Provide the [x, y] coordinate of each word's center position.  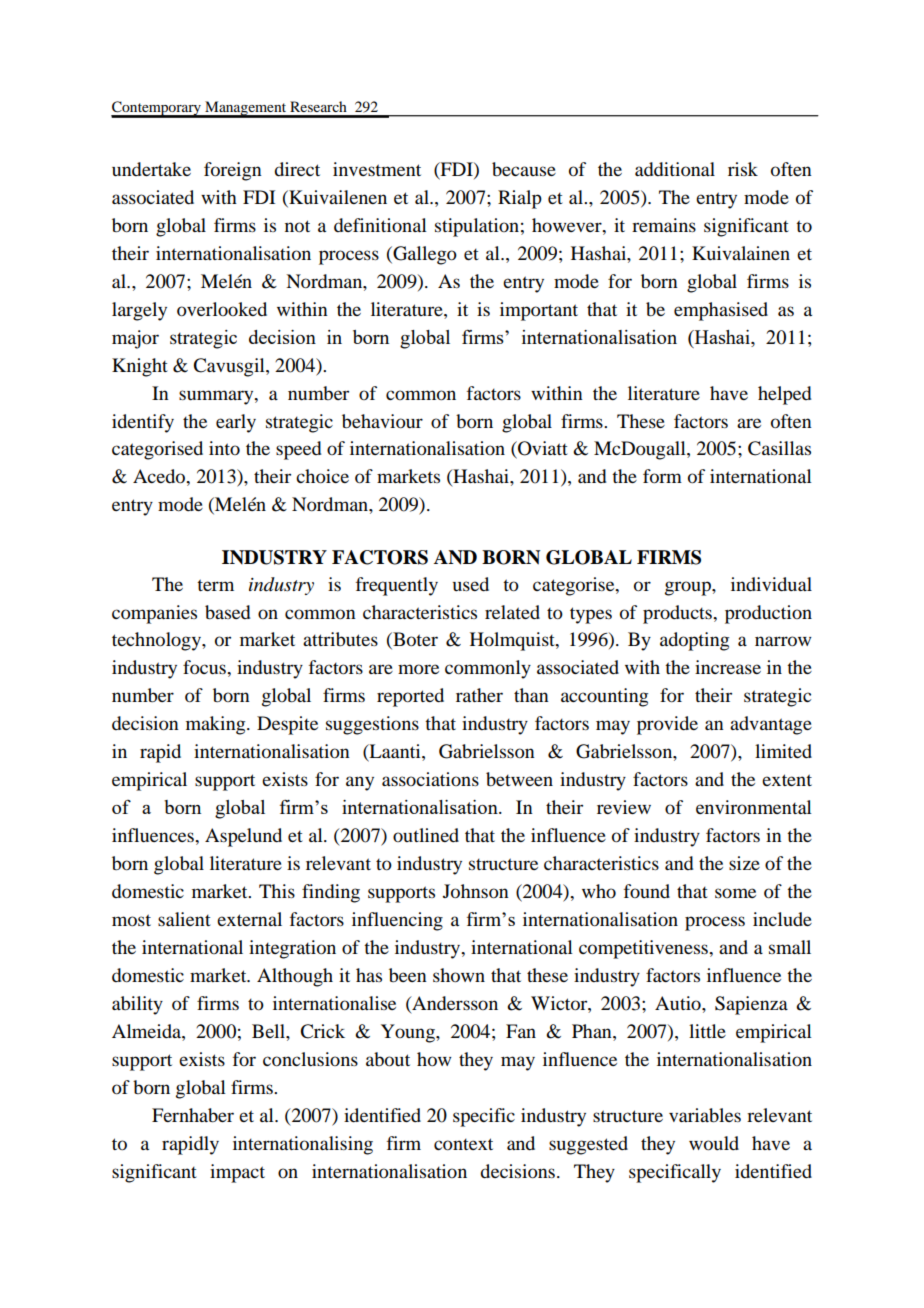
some [735, 893]
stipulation [477, 227]
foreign [233, 171]
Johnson [476, 891]
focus [205, 667]
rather [479, 695]
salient [184, 919]
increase [728, 667]
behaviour [382, 421]
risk [743, 169]
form [662, 476]
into [224, 448]
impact [237, 1173]
